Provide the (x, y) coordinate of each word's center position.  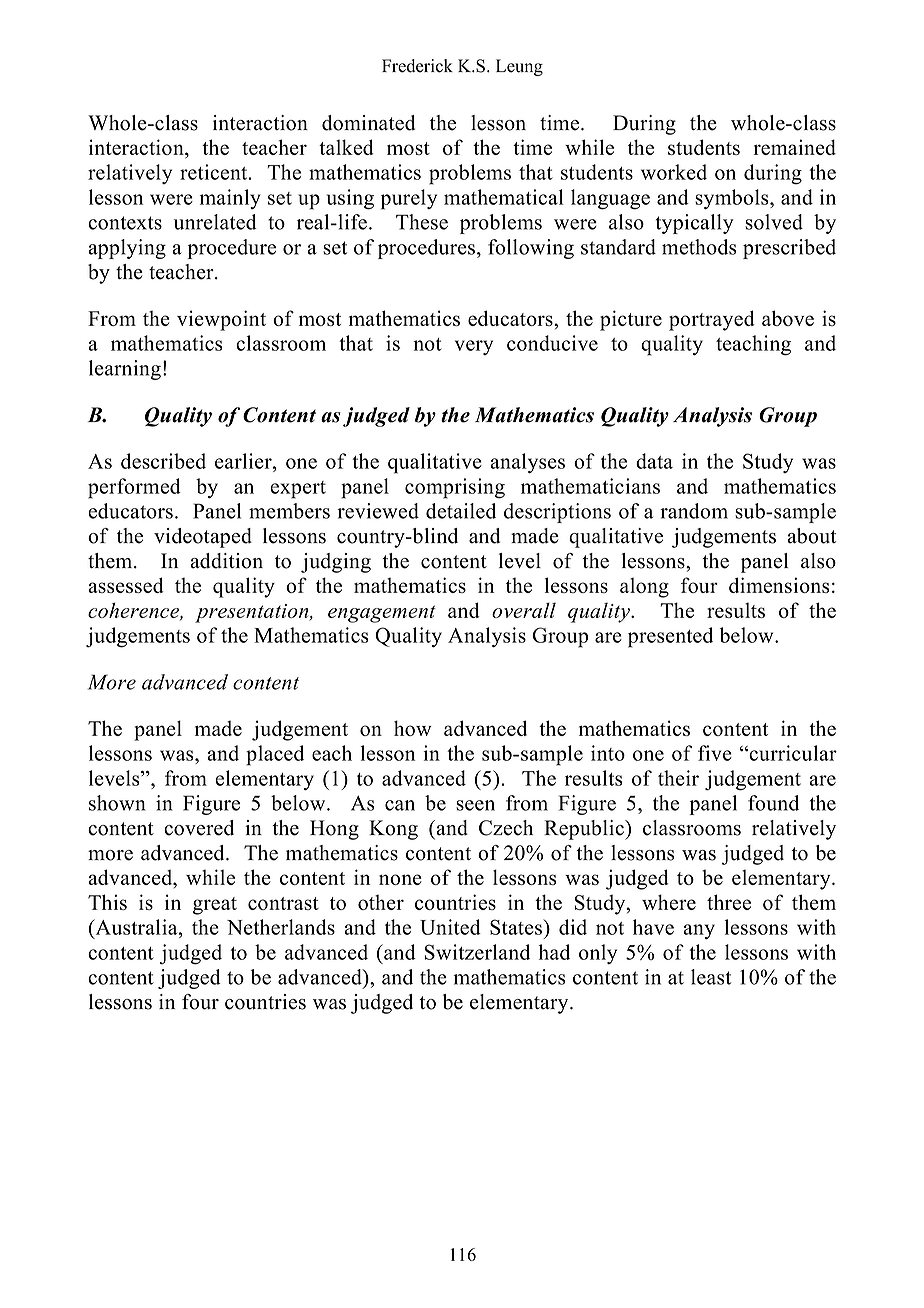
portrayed (712, 320)
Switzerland (477, 952)
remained (794, 147)
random (694, 511)
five (715, 753)
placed (275, 755)
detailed (461, 511)
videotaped (203, 538)
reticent (215, 172)
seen (475, 805)
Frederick (417, 66)
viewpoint (221, 320)
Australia (136, 927)
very (474, 347)
